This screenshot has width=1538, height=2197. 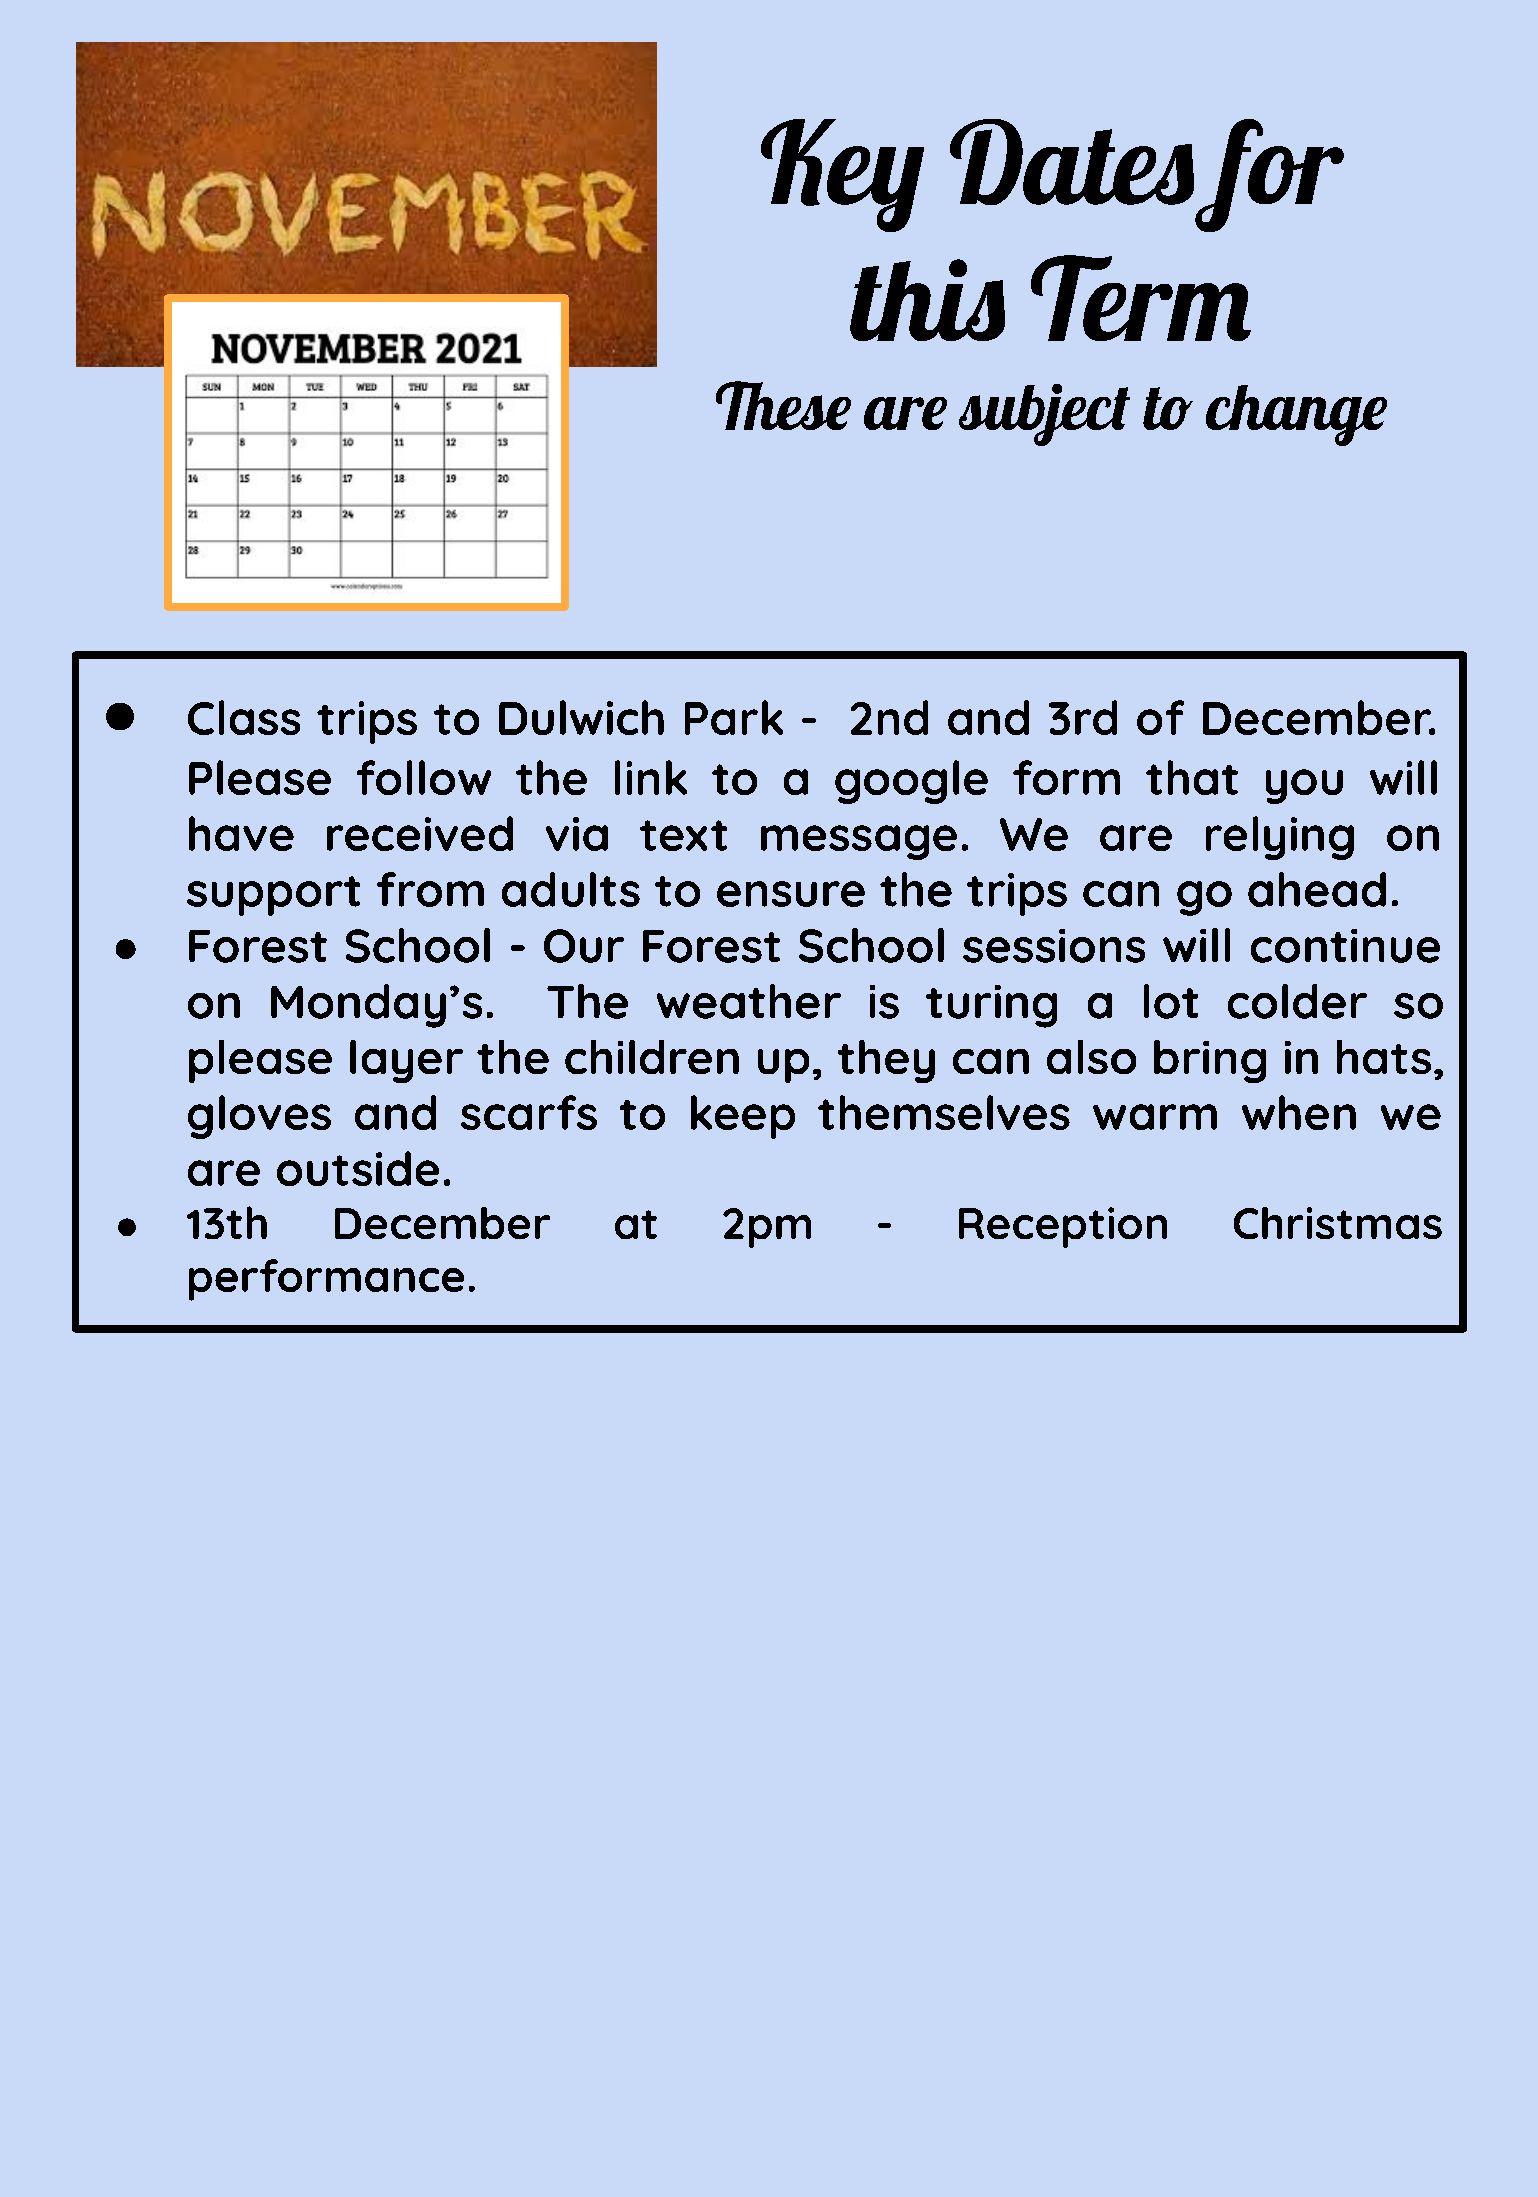 I want to click on These, so click(x=783, y=405).
